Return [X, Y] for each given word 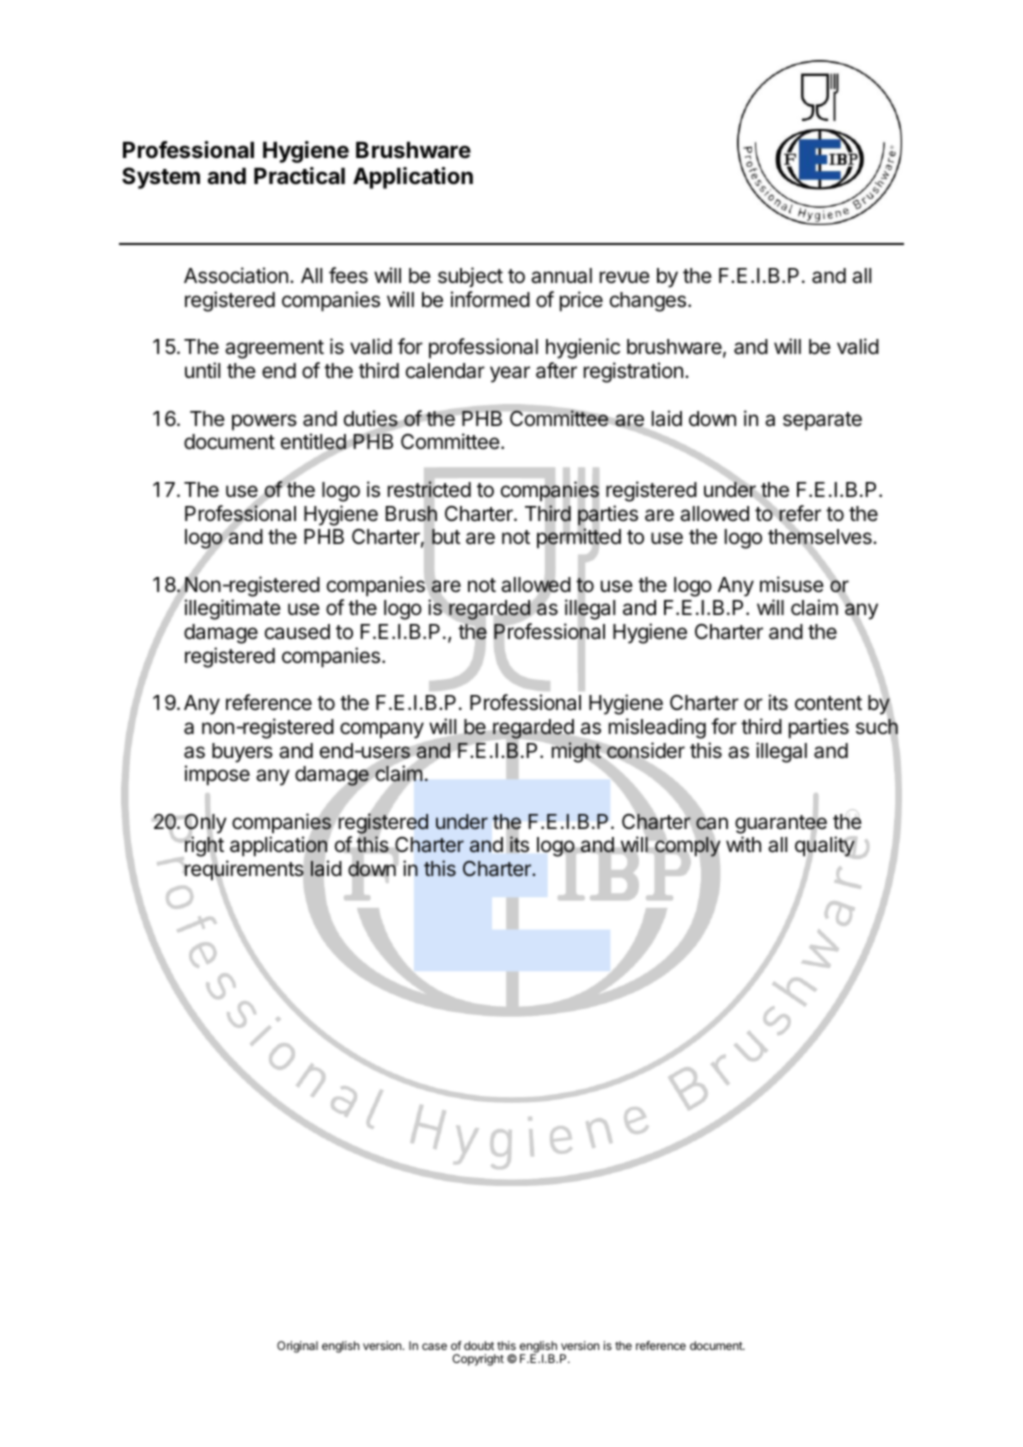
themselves [821, 537]
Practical [299, 176]
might [577, 752]
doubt [479, 1345]
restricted [429, 490]
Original [297, 1347]
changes [648, 302]
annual [561, 276]
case [434, 1346]
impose [217, 775]
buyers [242, 753]
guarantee [781, 824]
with [743, 844]
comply [687, 847]
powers [264, 422]
